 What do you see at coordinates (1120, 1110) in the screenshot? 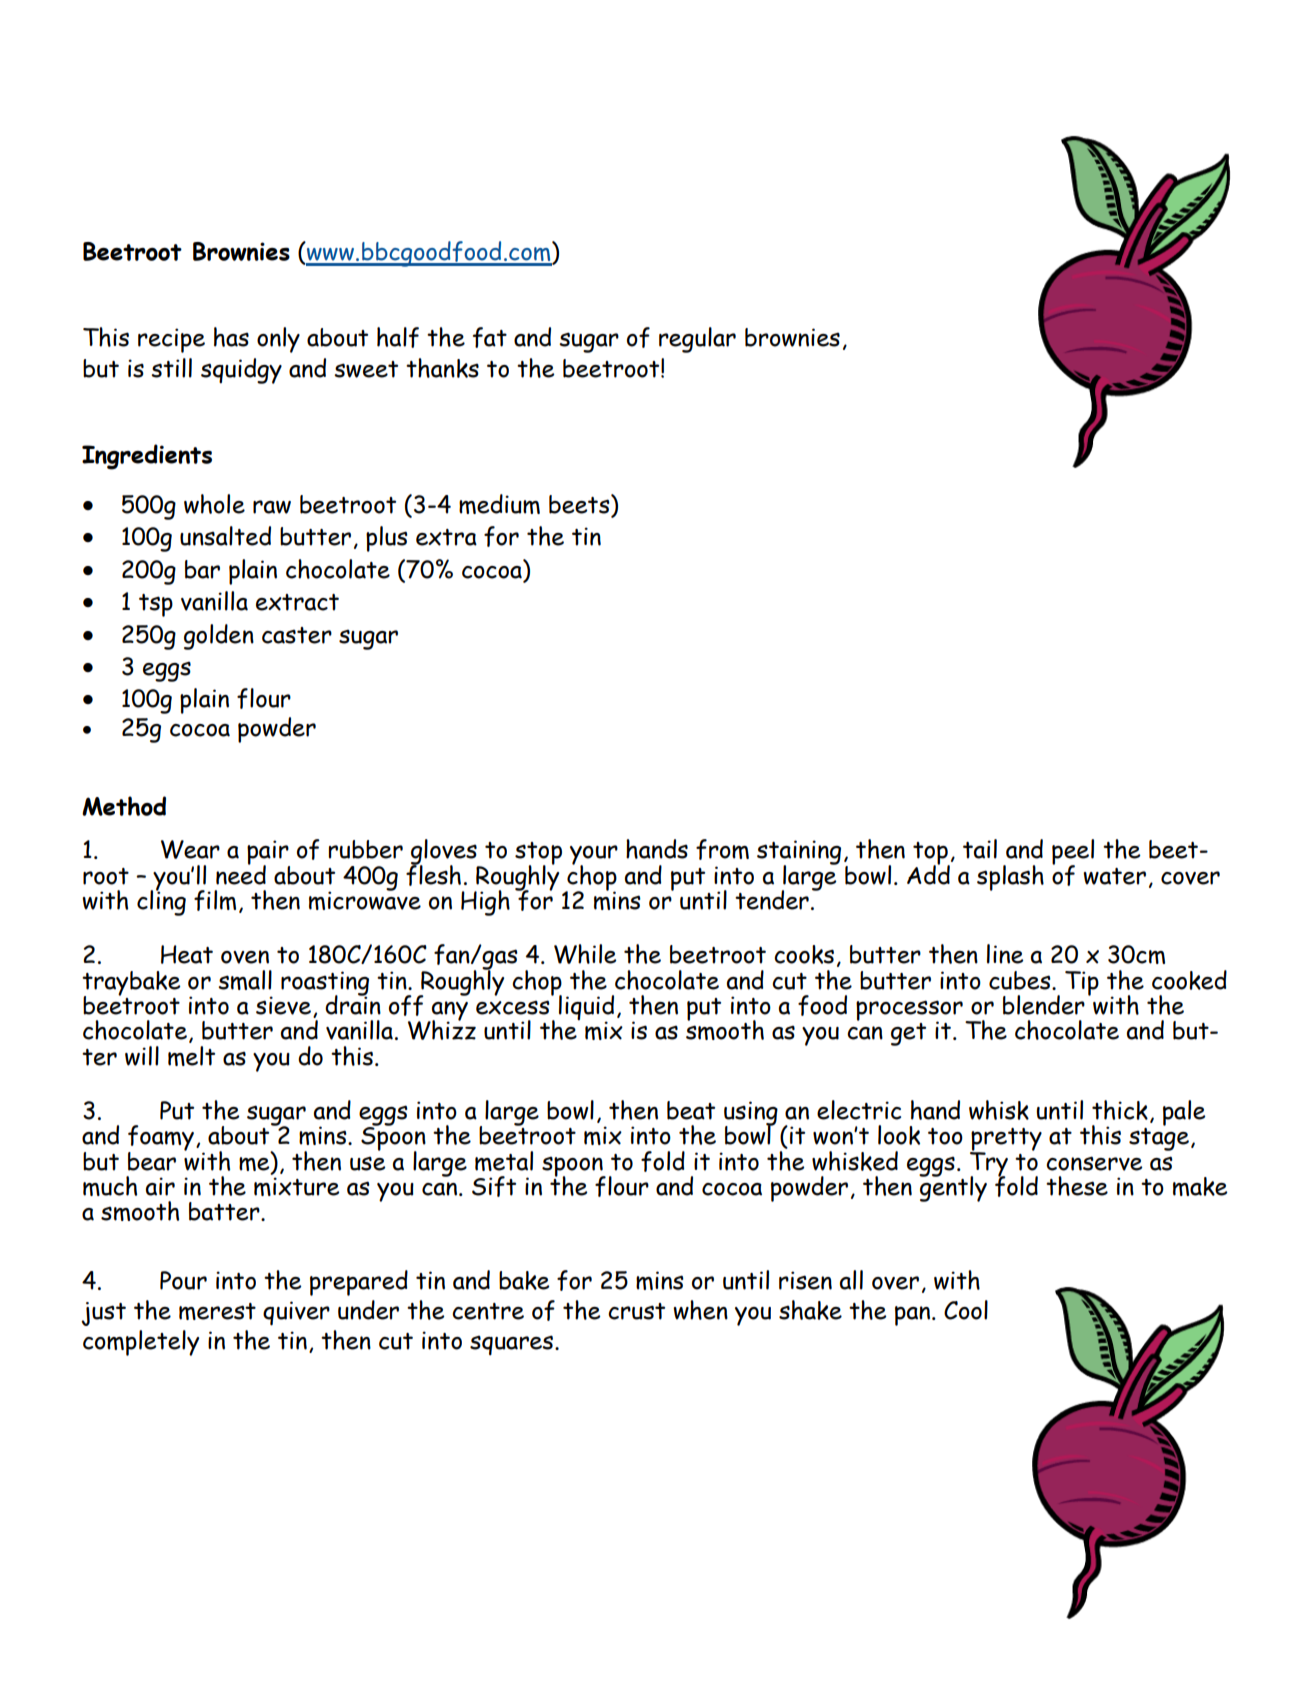
I see `thick` at bounding box center [1120, 1110].
